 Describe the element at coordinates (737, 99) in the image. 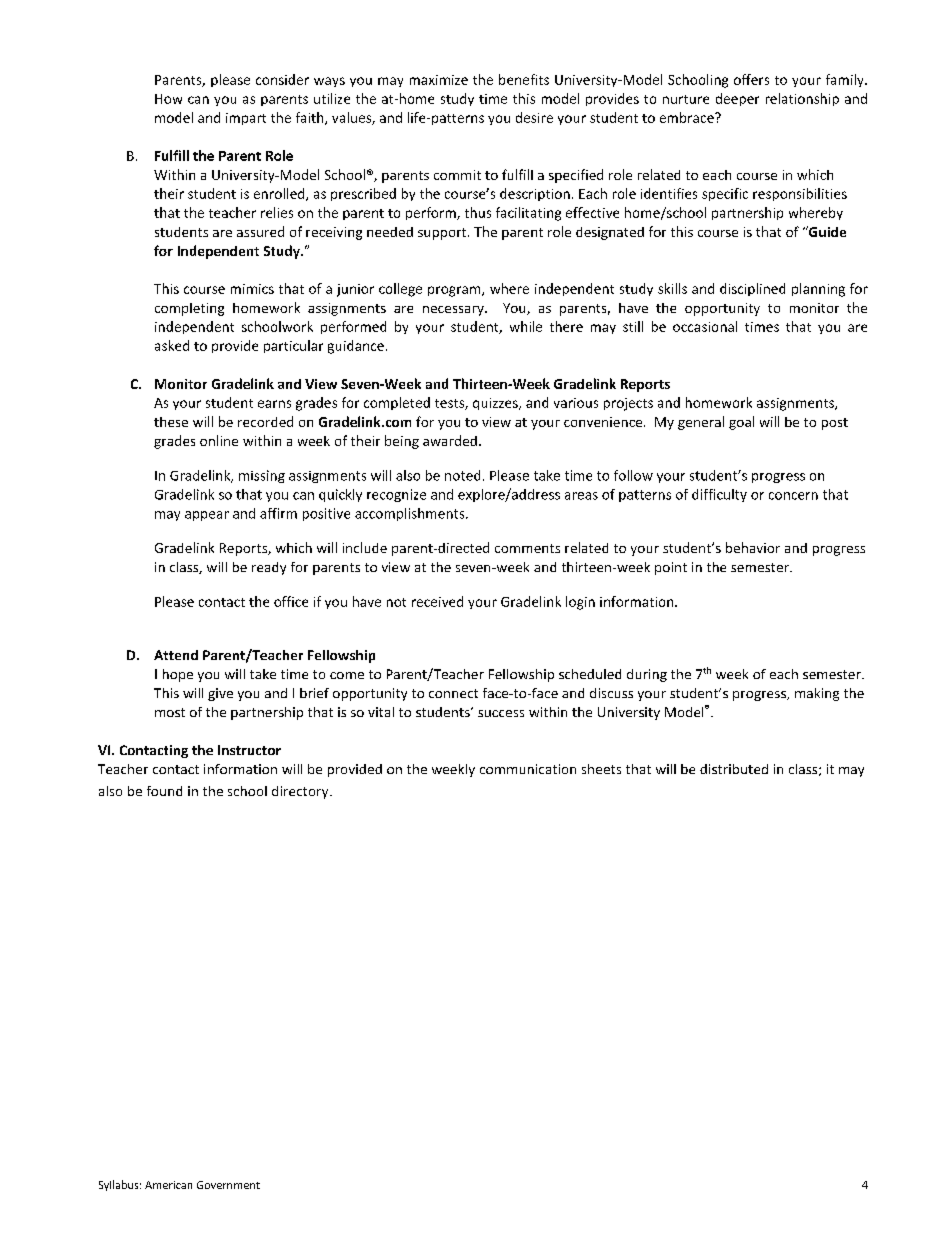

I see `deeper` at that location.
